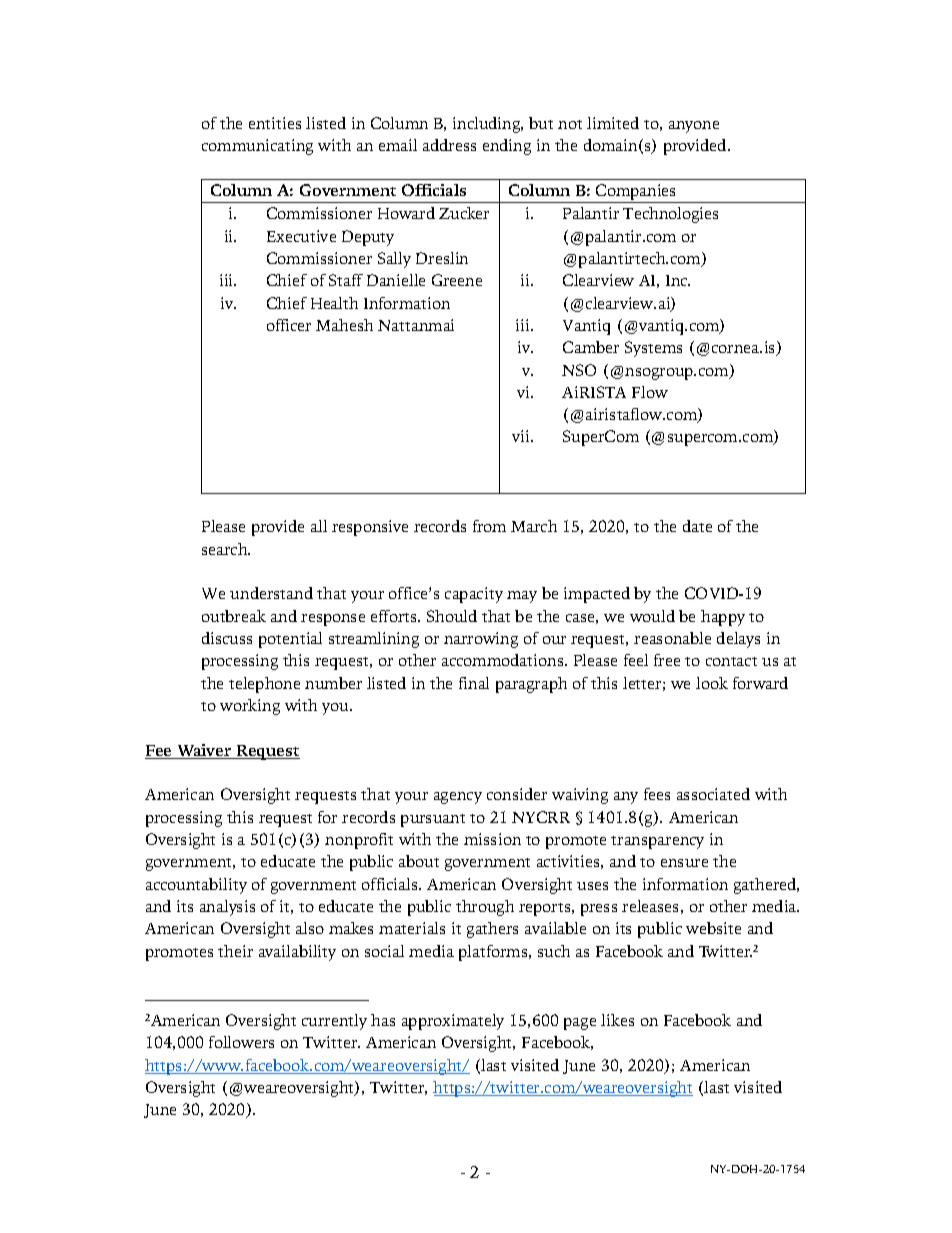 This screenshot has height=1233, width=952. I want to click on ending, so click(507, 147).
